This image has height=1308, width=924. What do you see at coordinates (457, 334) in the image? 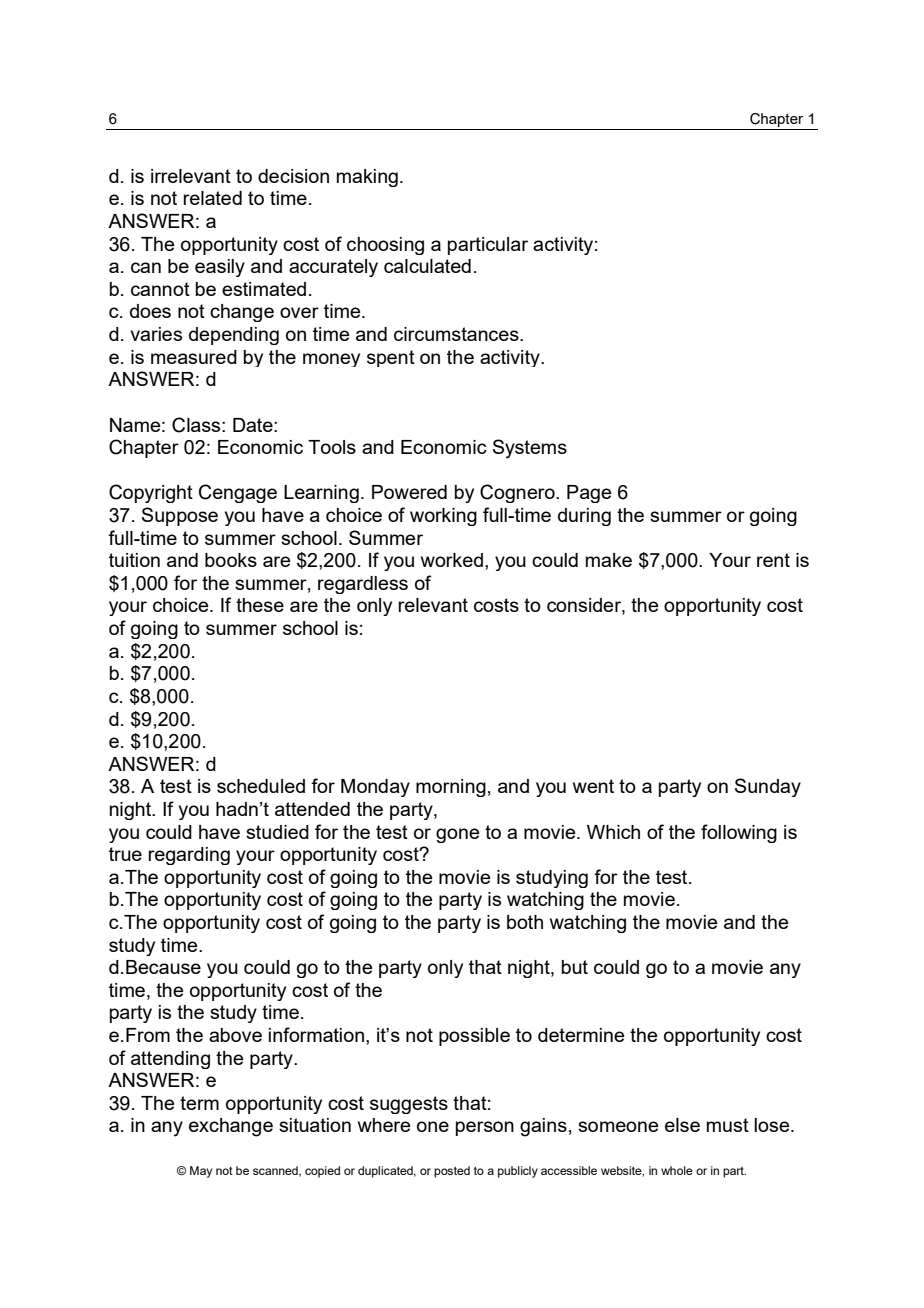
I see `circumstances` at bounding box center [457, 334].
